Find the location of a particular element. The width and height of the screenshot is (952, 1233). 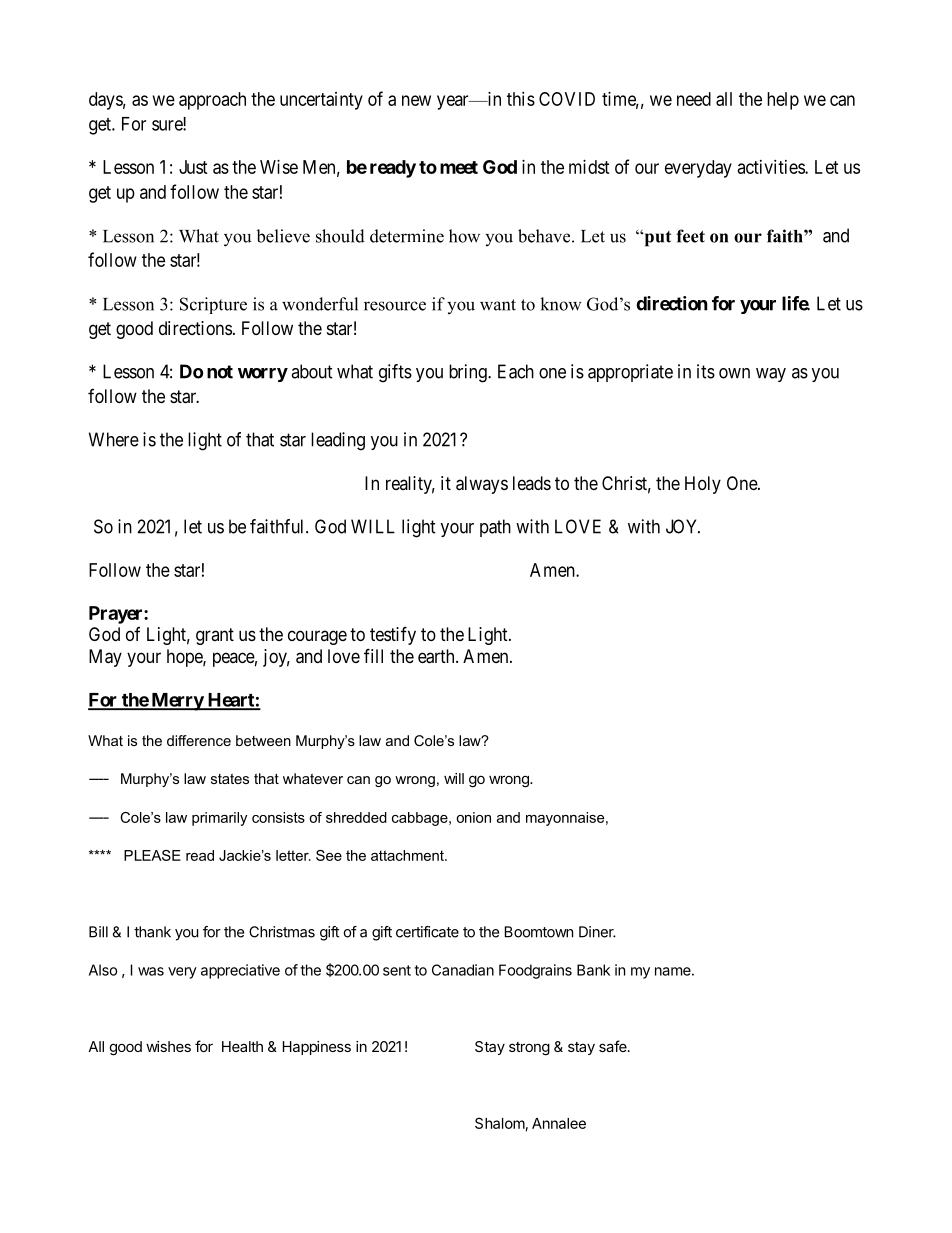

wishes is located at coordinates (168, 1046).
